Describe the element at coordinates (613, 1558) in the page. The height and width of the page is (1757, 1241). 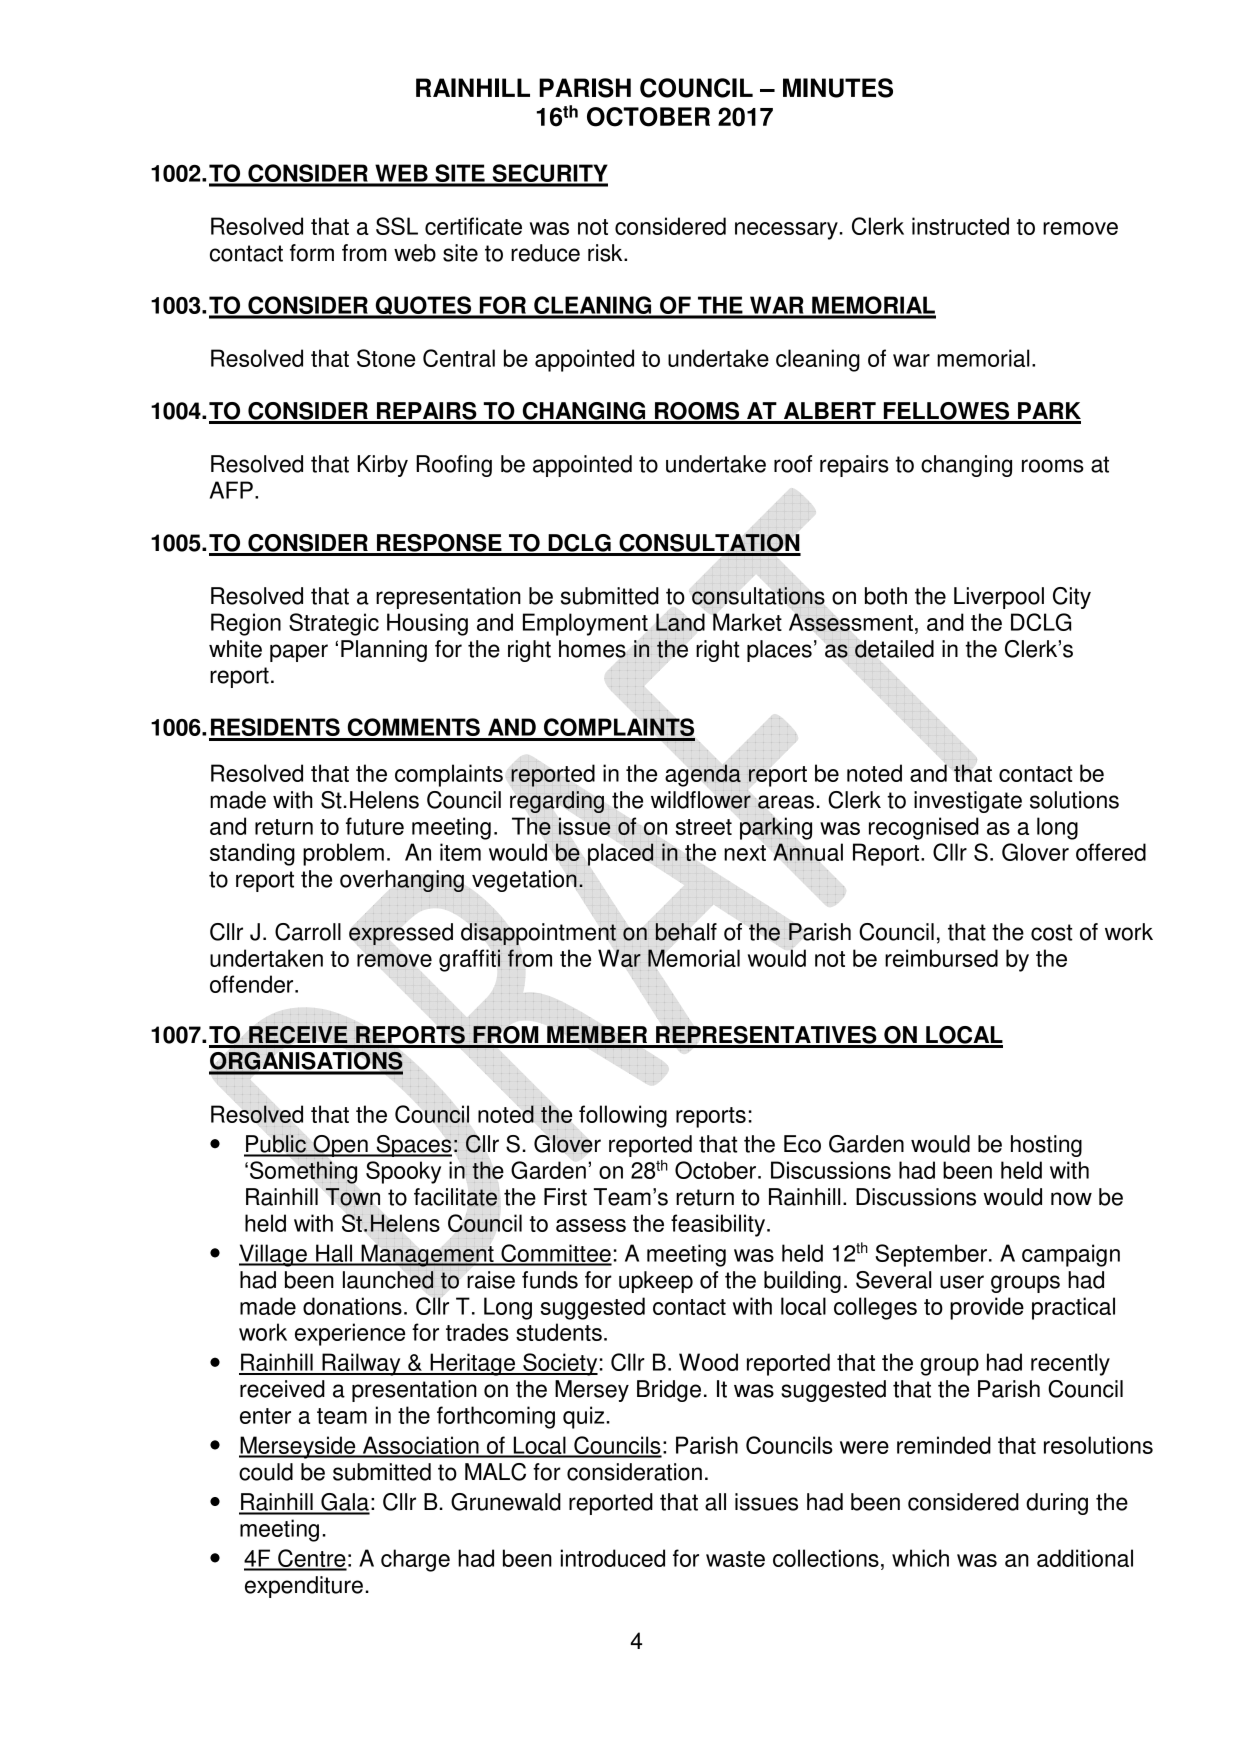
I see `introduced` at that location.
